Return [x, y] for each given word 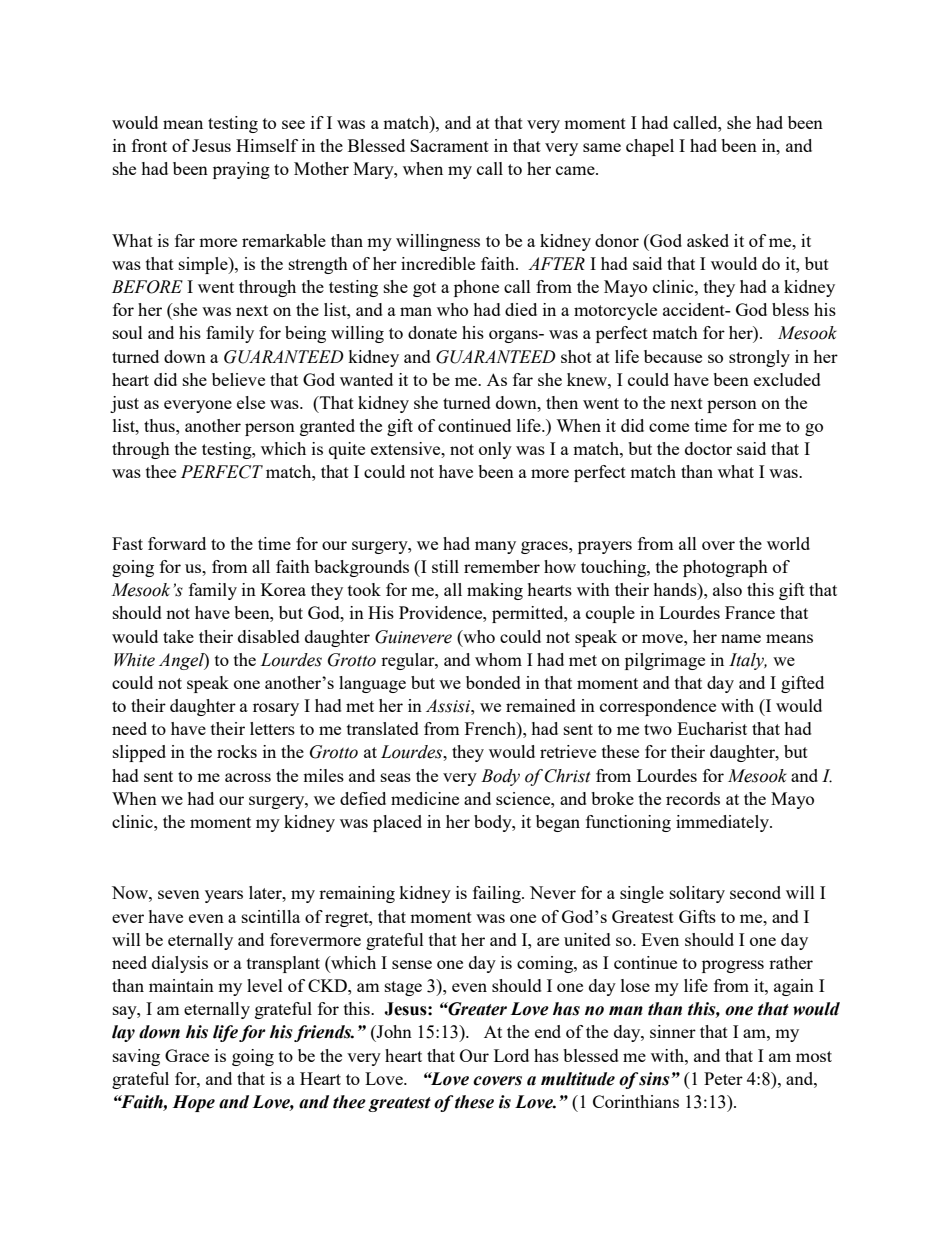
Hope [193, 1103]
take [178, 636]
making [495, 591]
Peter [723, 1078]
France [750, 612]
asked [708, 240]
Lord [511, 1055]
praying [241, 170]
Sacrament [449, 145]
